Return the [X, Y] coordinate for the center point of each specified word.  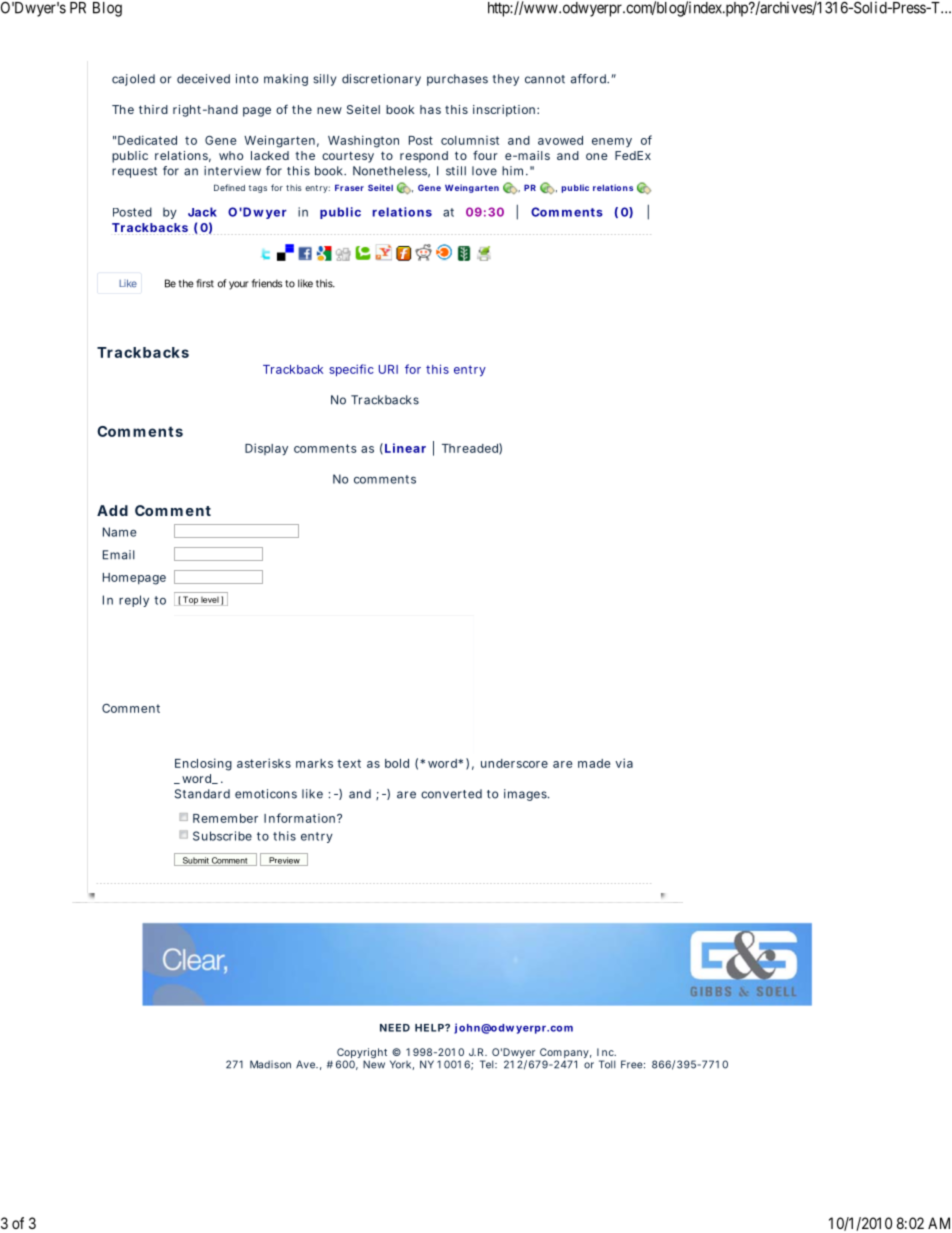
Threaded [470, 448]
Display [266, 449]
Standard [202, 794]
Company [563, 1054]
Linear [405, 448]
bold [397, 763]
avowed [560, 140]
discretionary [381, 80]
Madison [270, 1064]
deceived [203, 79]
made [594, 763]
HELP [429, 1028]
